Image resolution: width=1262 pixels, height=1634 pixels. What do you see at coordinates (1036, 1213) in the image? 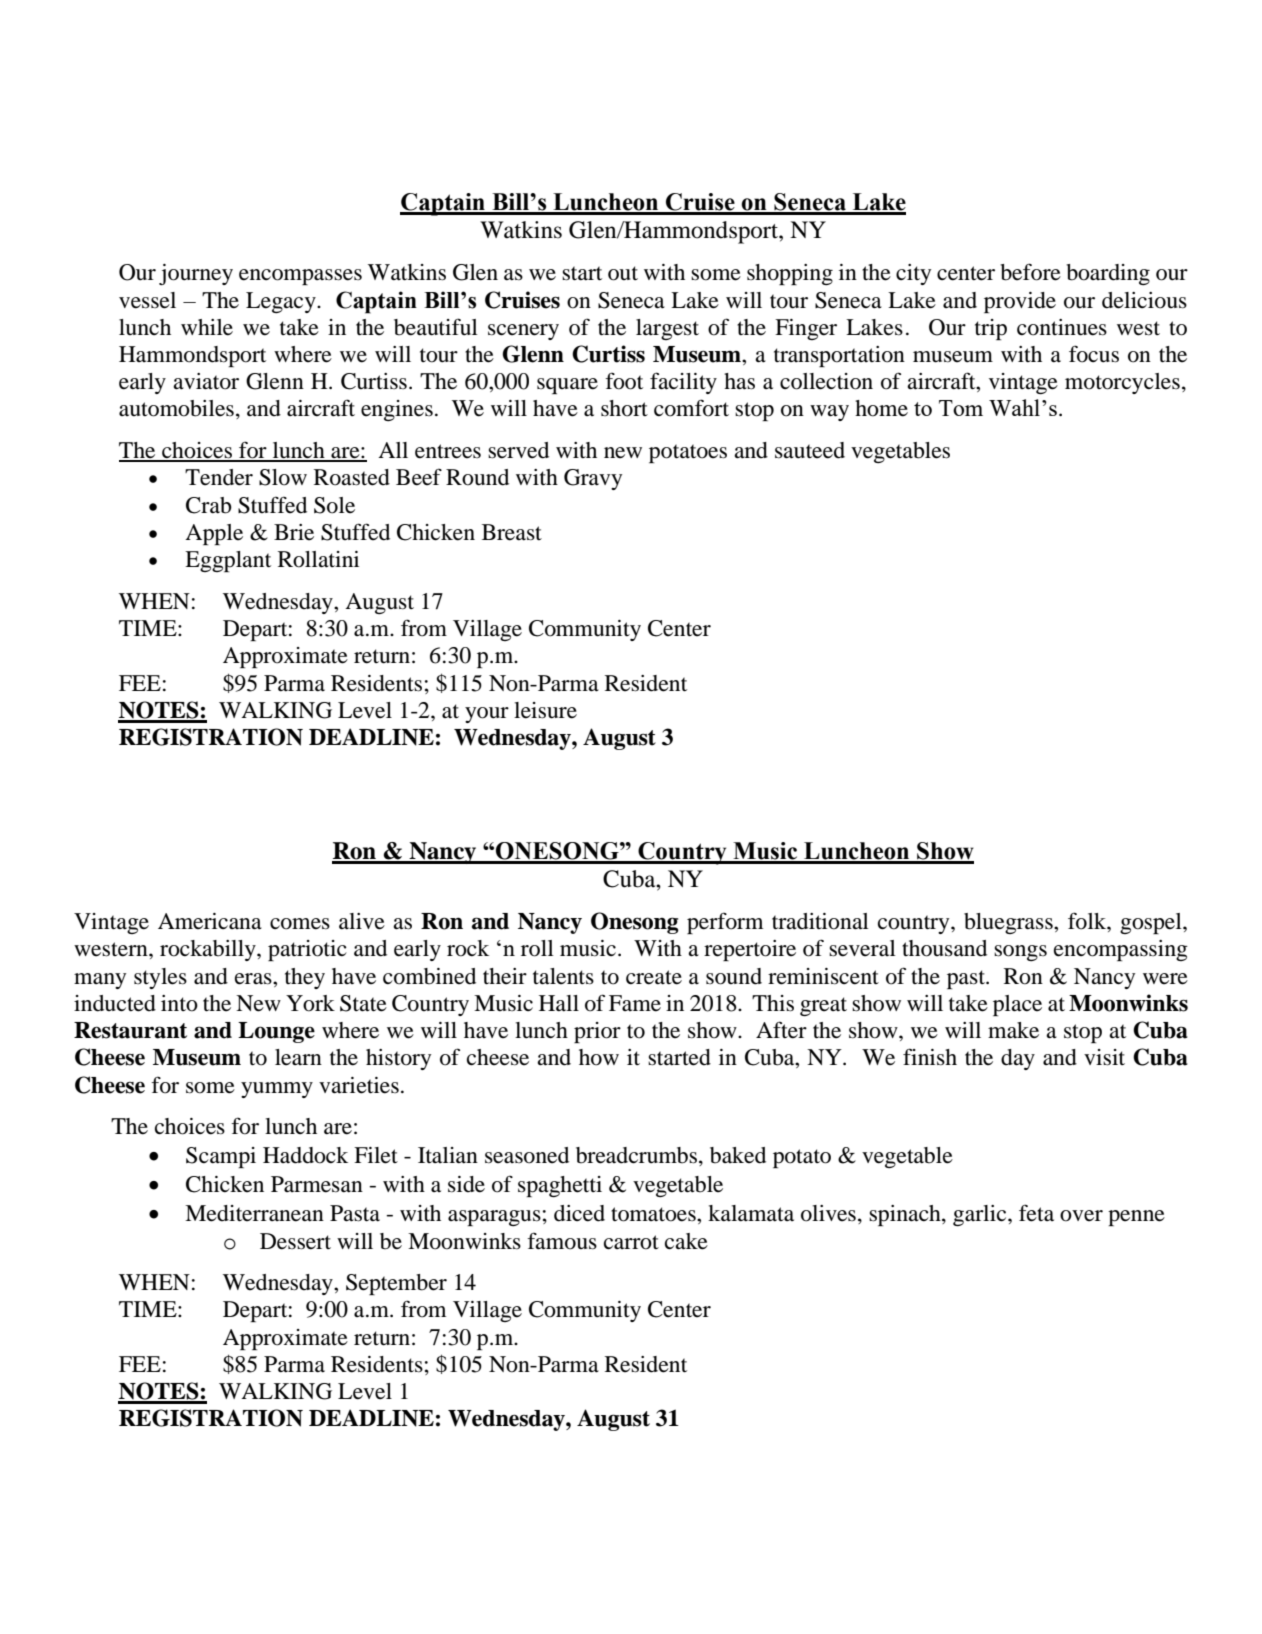
I see `feta` at bounding box center [1036, 1213].
